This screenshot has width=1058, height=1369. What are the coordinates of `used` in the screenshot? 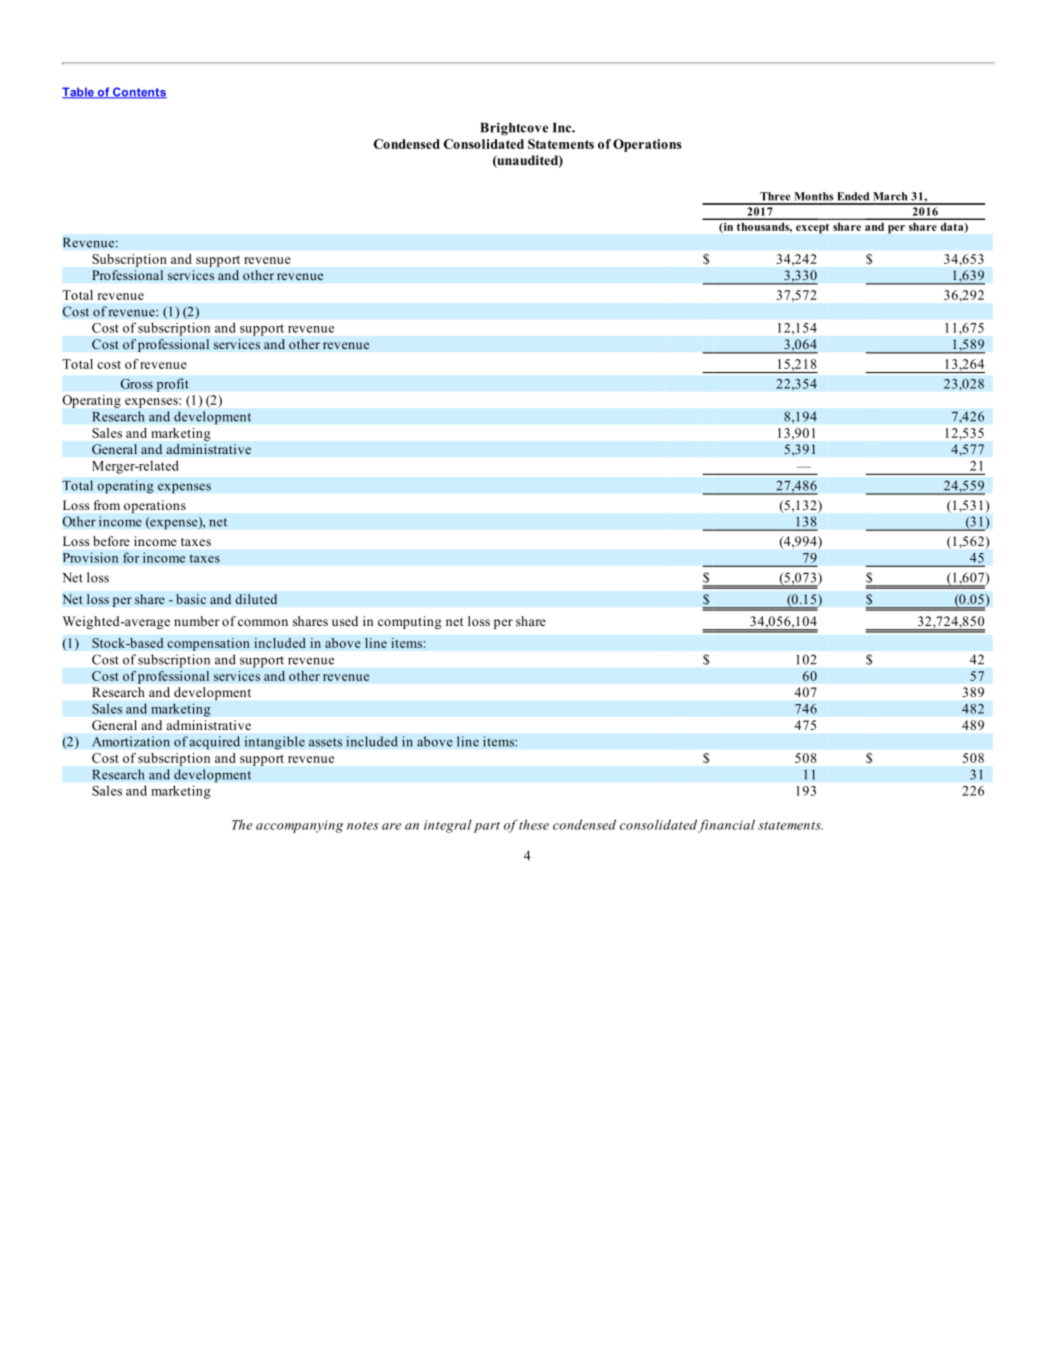 It's located at (345, 621).
